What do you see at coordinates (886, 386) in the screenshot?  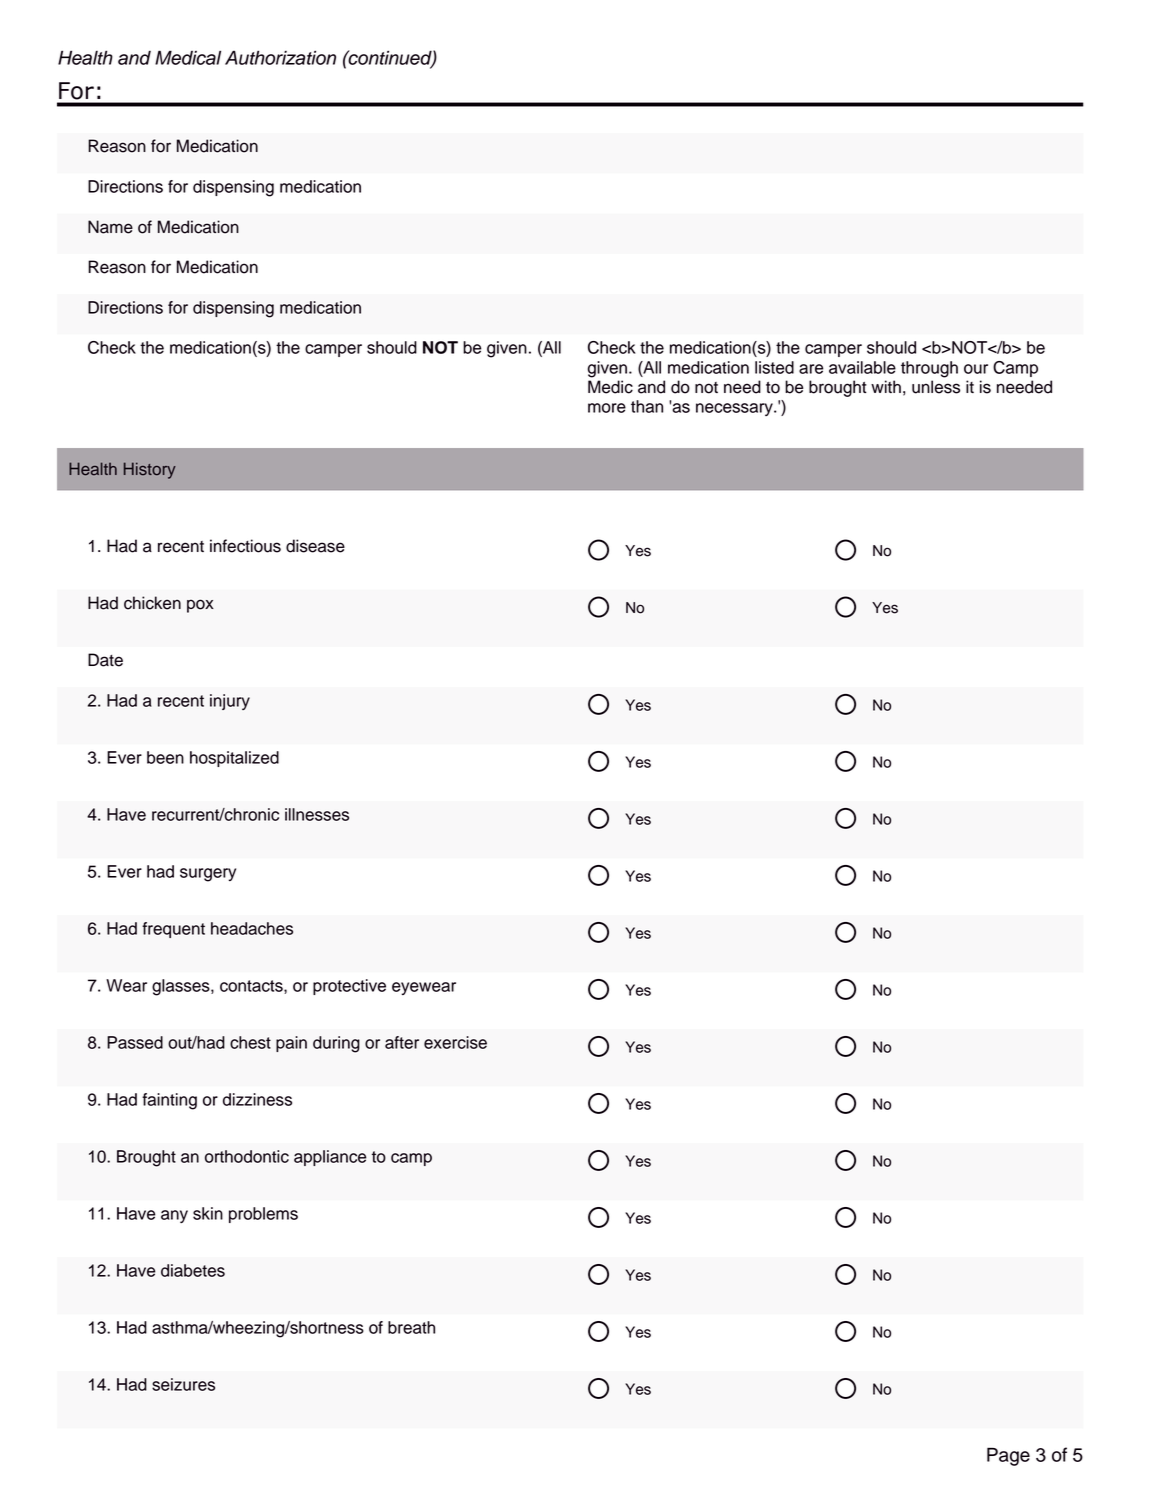 I see `with` at bounding box center [886, 386].
